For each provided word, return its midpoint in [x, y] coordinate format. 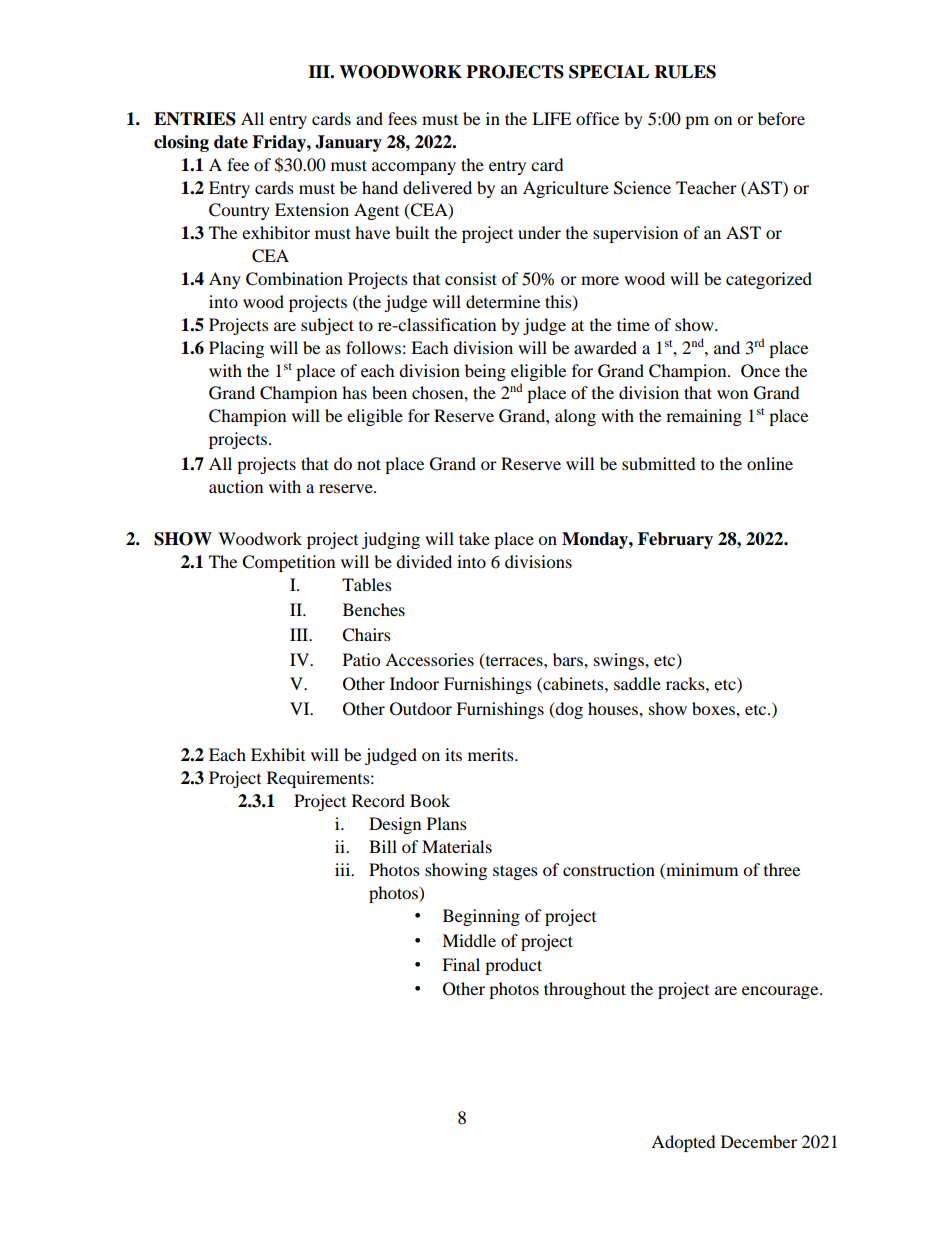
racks [686, 683]
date [231, 142]
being [485, 372]
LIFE [551, 118]
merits [492, 754]
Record [378, 800]
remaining [704, 417]
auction [236, 486]
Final [461, 964]
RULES [685, 72]
